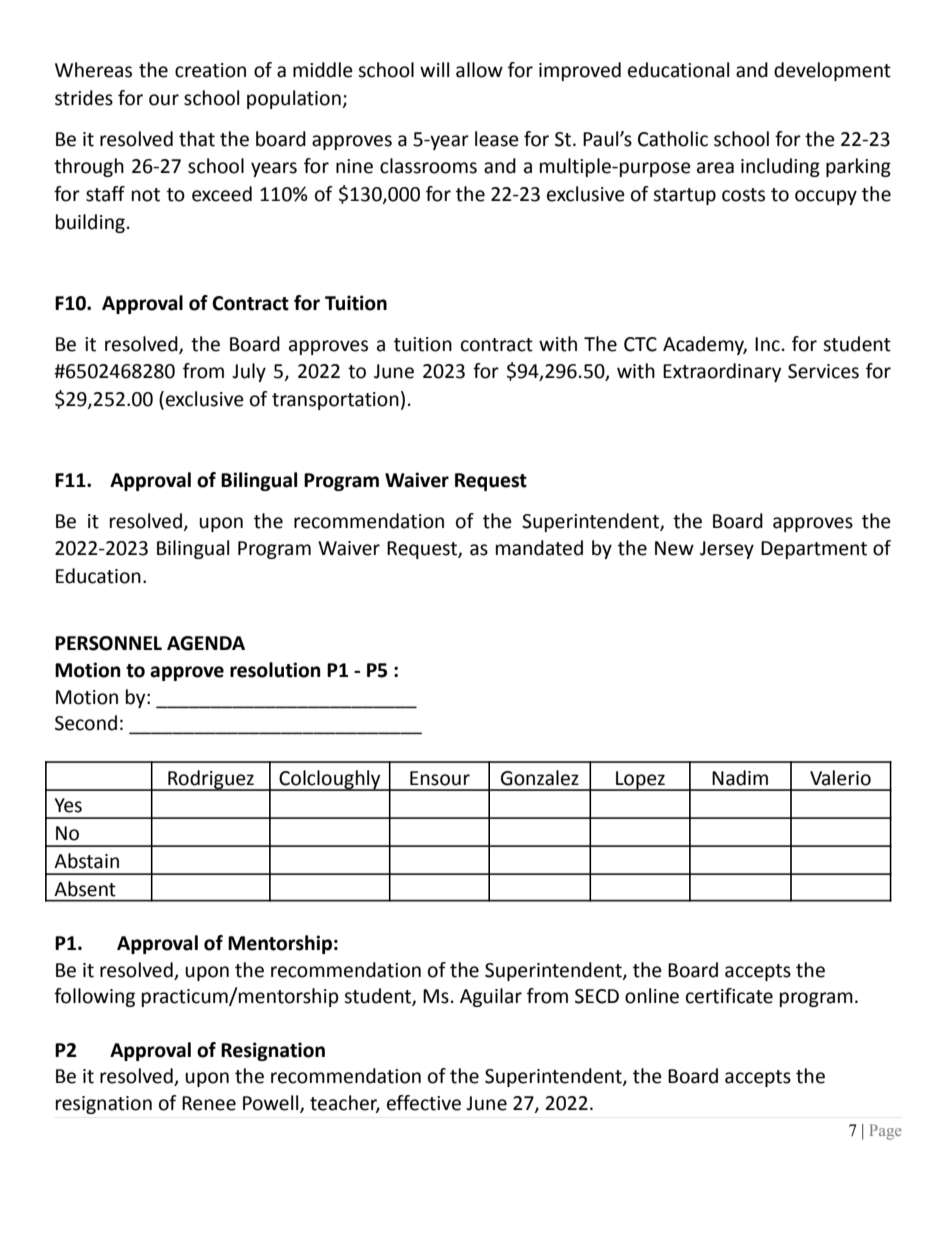 This screenshot has height=1233, width=952. Describe the element at coordinates (86, 723) in the screenshot. I see `Second` at that location.
